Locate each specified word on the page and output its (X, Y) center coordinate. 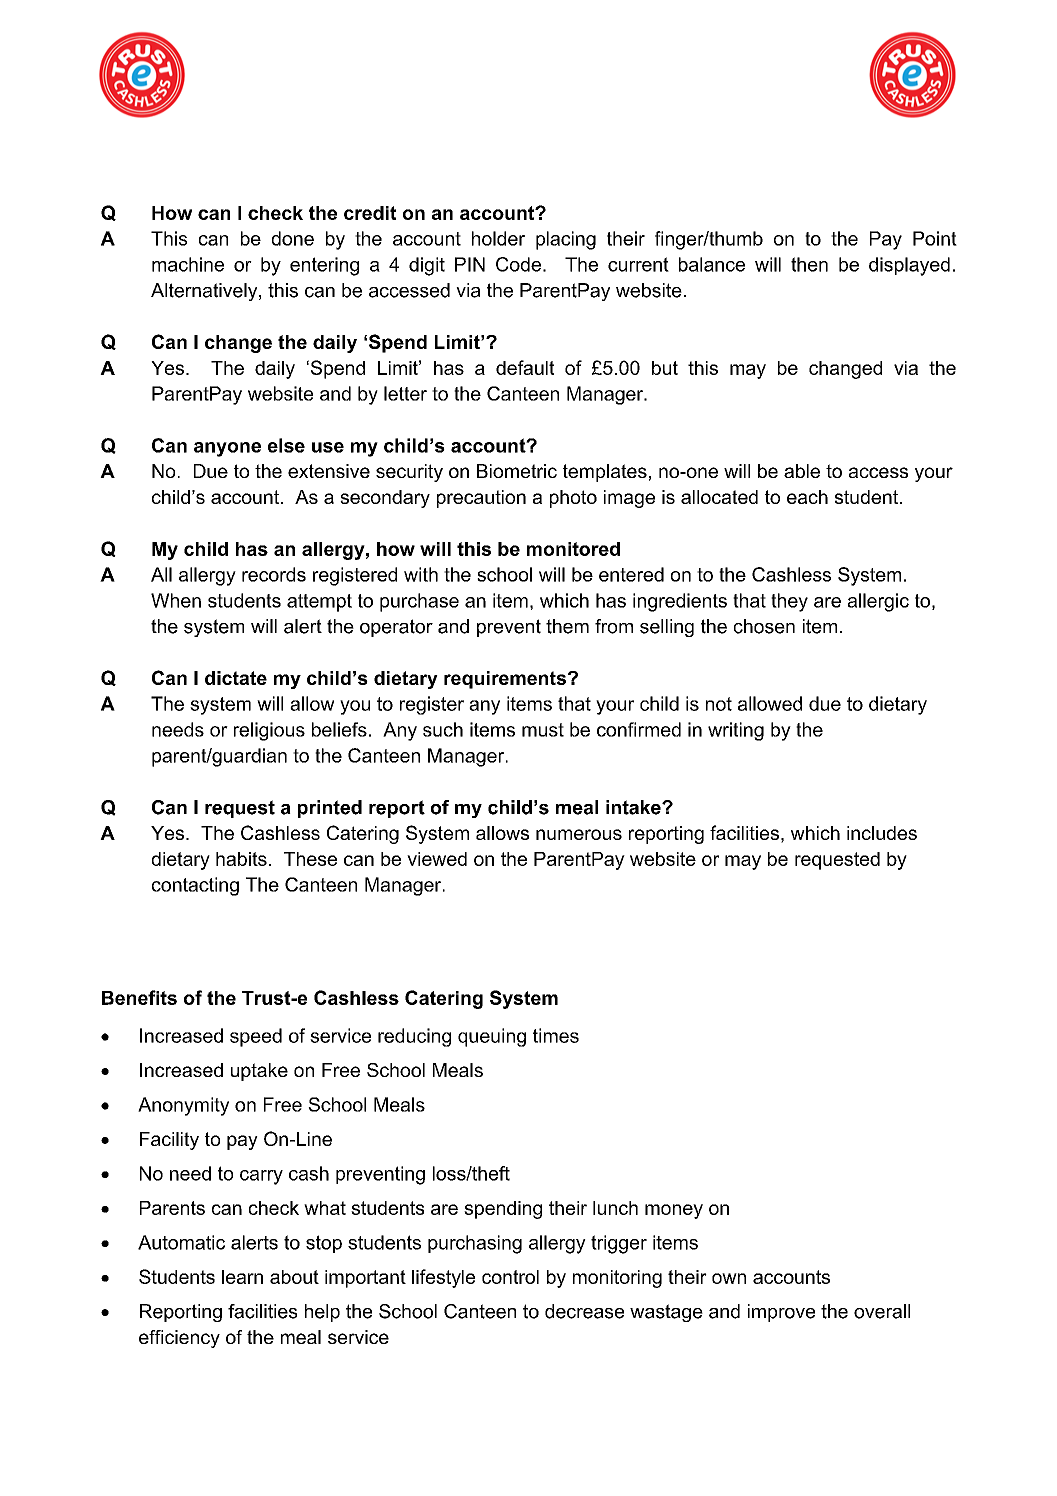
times (556, 1035)
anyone (227, 449)
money (674, 1211)
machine (188, 264)
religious (269, 731)
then (809, 264)
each (807, 497)
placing (566, 240)
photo (573, 499)
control (510, 1277)
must (543, 730)
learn (242, 1277)
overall (882, 1311)
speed (256, 1037)
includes (882, 833)
